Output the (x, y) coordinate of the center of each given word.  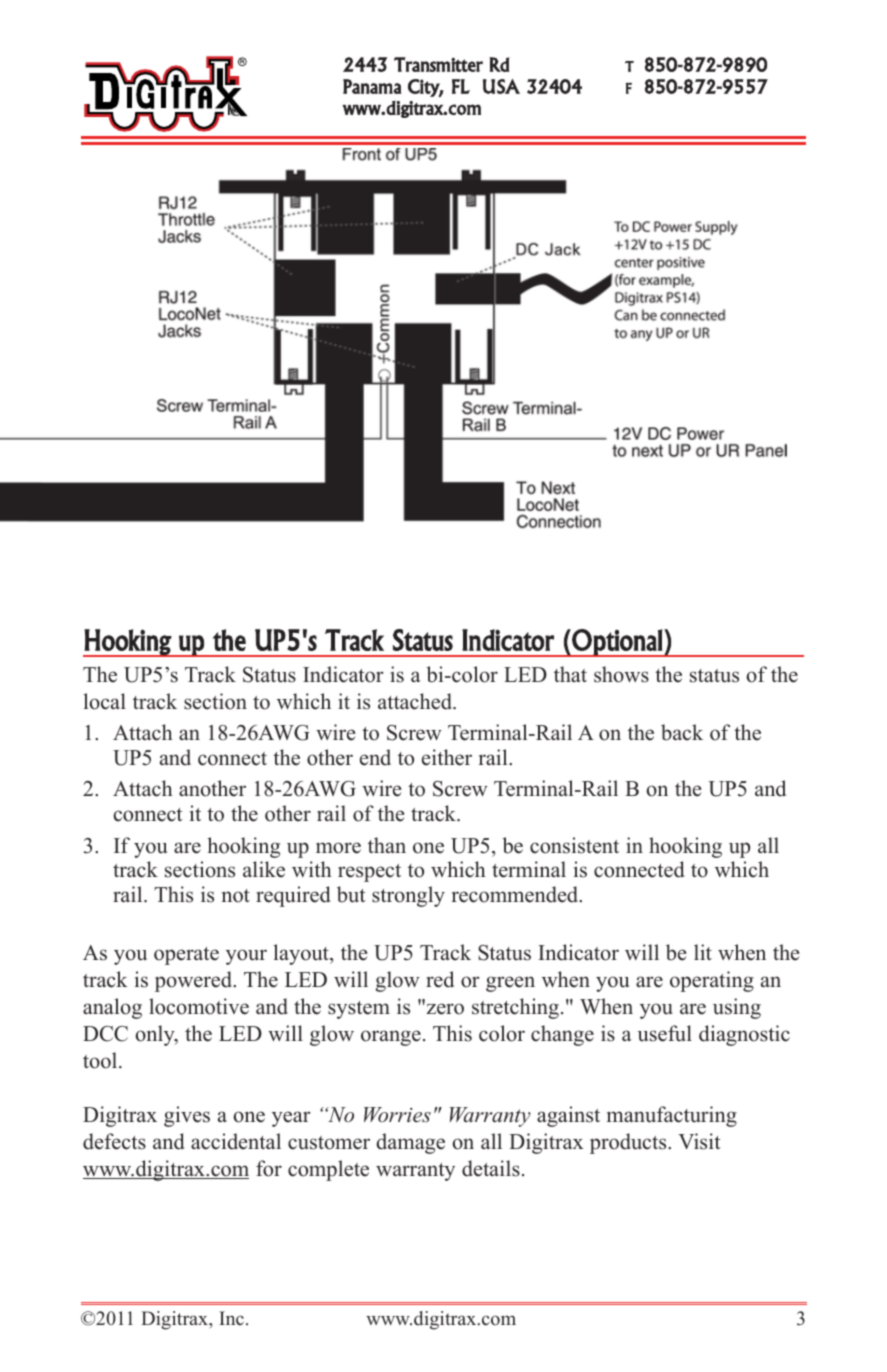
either (447, 757)
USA (501, 86)
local (104, 701)
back (682, 732)
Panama (372, 86)
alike (264, 869)
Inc (231, 1318)
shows (621, 674)
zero (444, 1008)
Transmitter (438, 64)
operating (712, 981)
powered (195, 981)
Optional (617, 643)
